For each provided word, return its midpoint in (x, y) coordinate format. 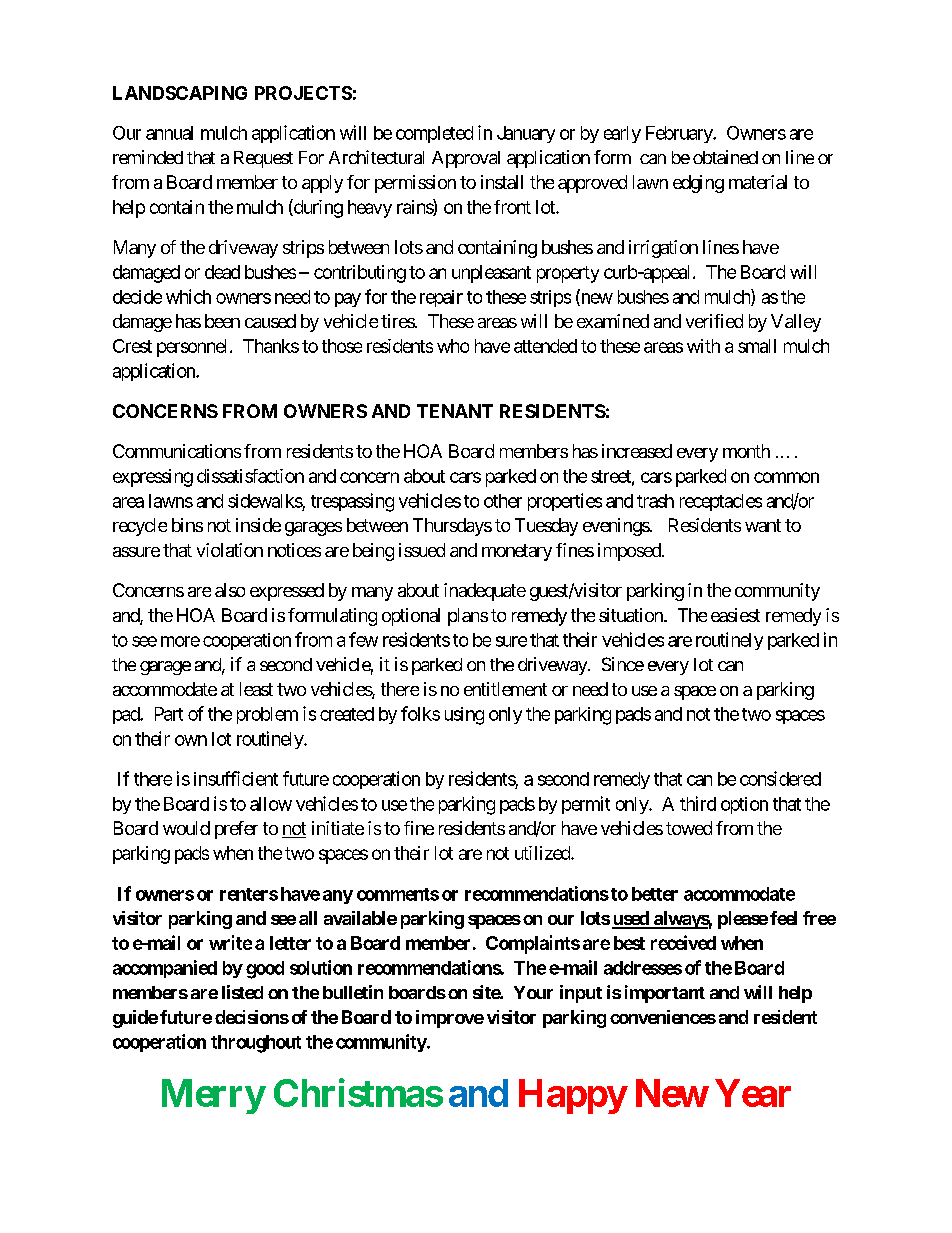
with (703, 346)
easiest (735, 615)
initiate (338, 828)
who (453, 346)
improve (450, 1019)
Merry (213, 1096)
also (230, 590)
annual (169, 133)
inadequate (485, 592)
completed (434, 134)
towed (689, 828)
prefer (236, 830)
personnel (194, 348)
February (680, 134)
